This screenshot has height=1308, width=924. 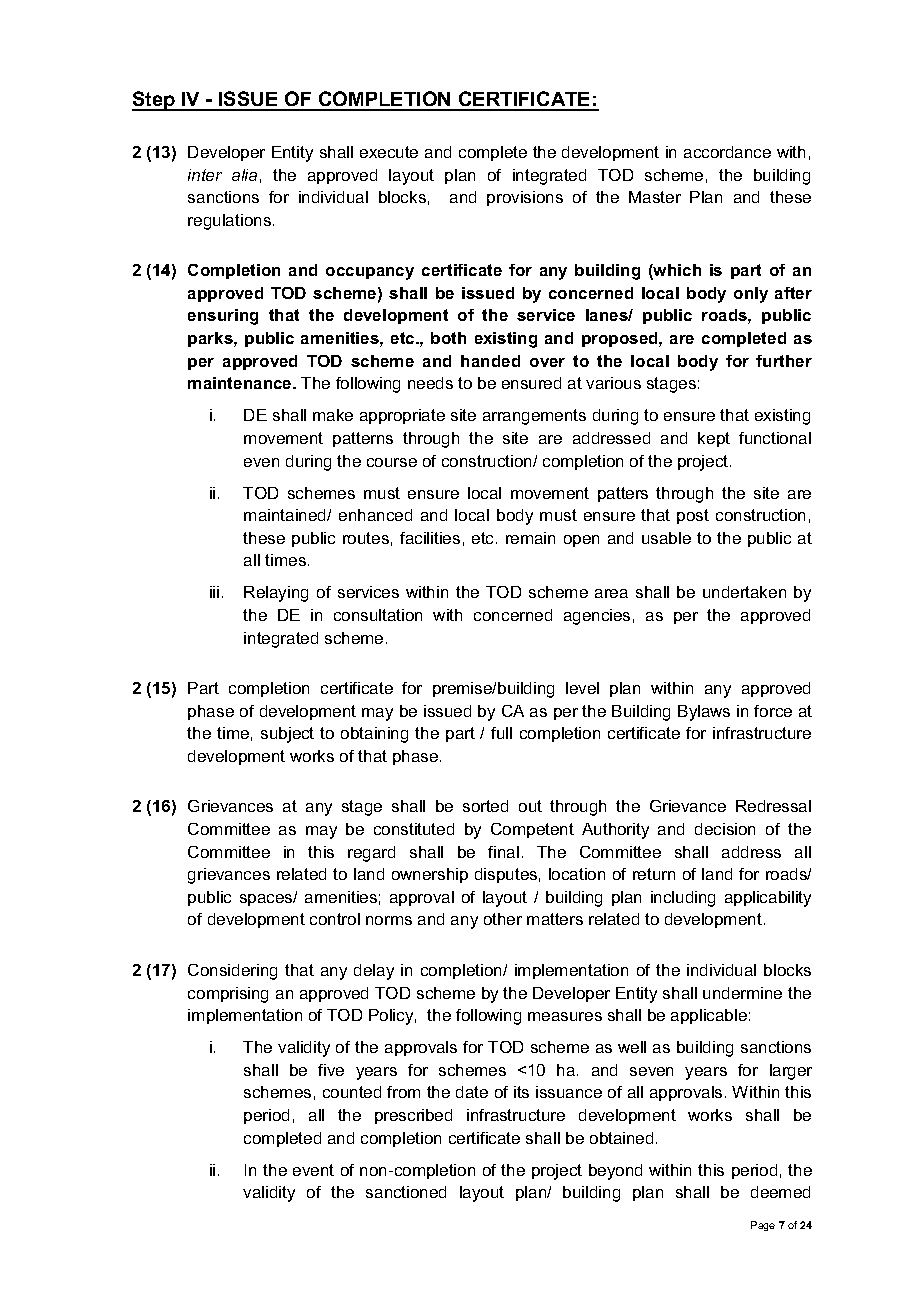 What do you see at coordinates (751, 295) in the screenshot?
I see `only` at bounding box center [751, 295].
